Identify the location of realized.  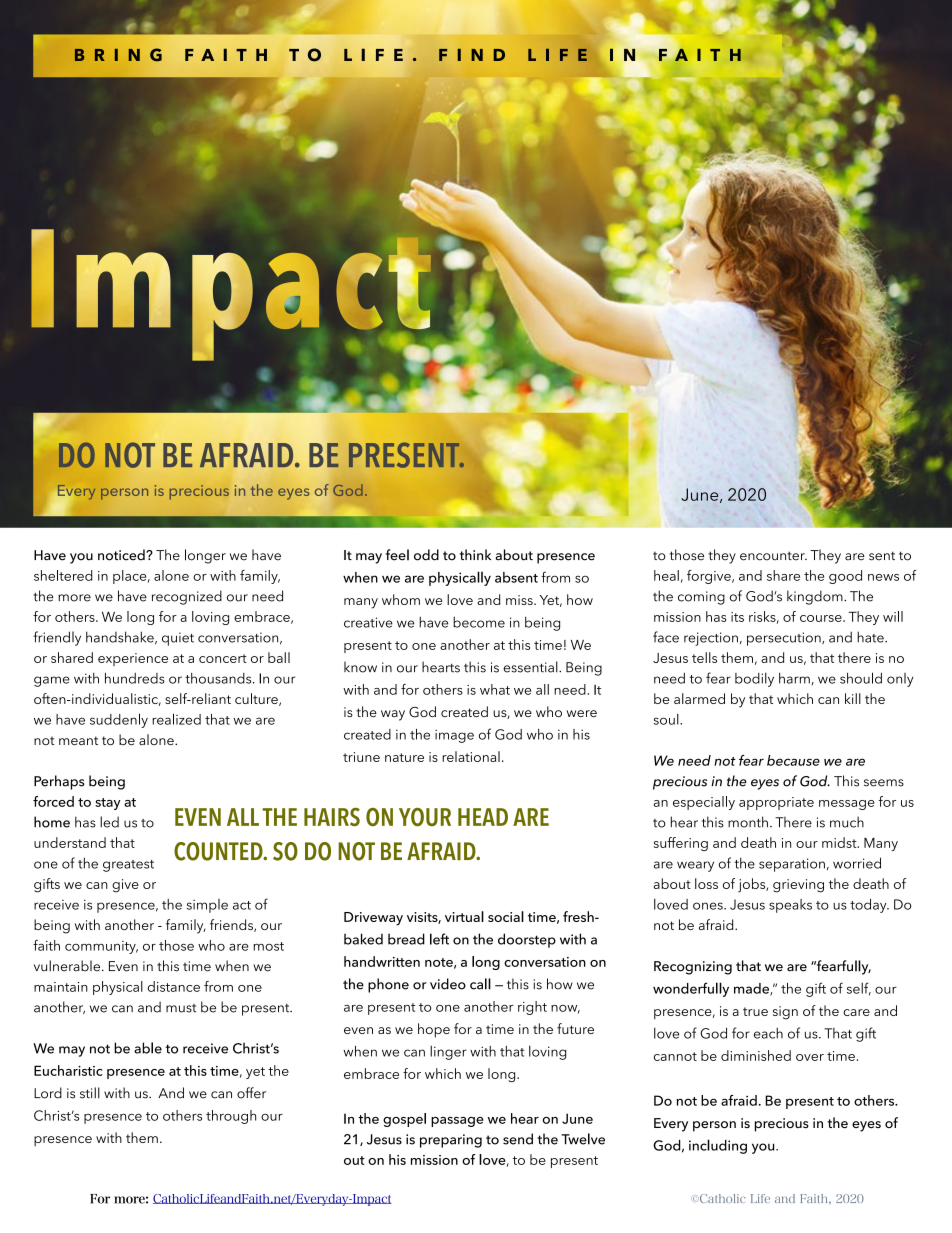
(176, 719).
